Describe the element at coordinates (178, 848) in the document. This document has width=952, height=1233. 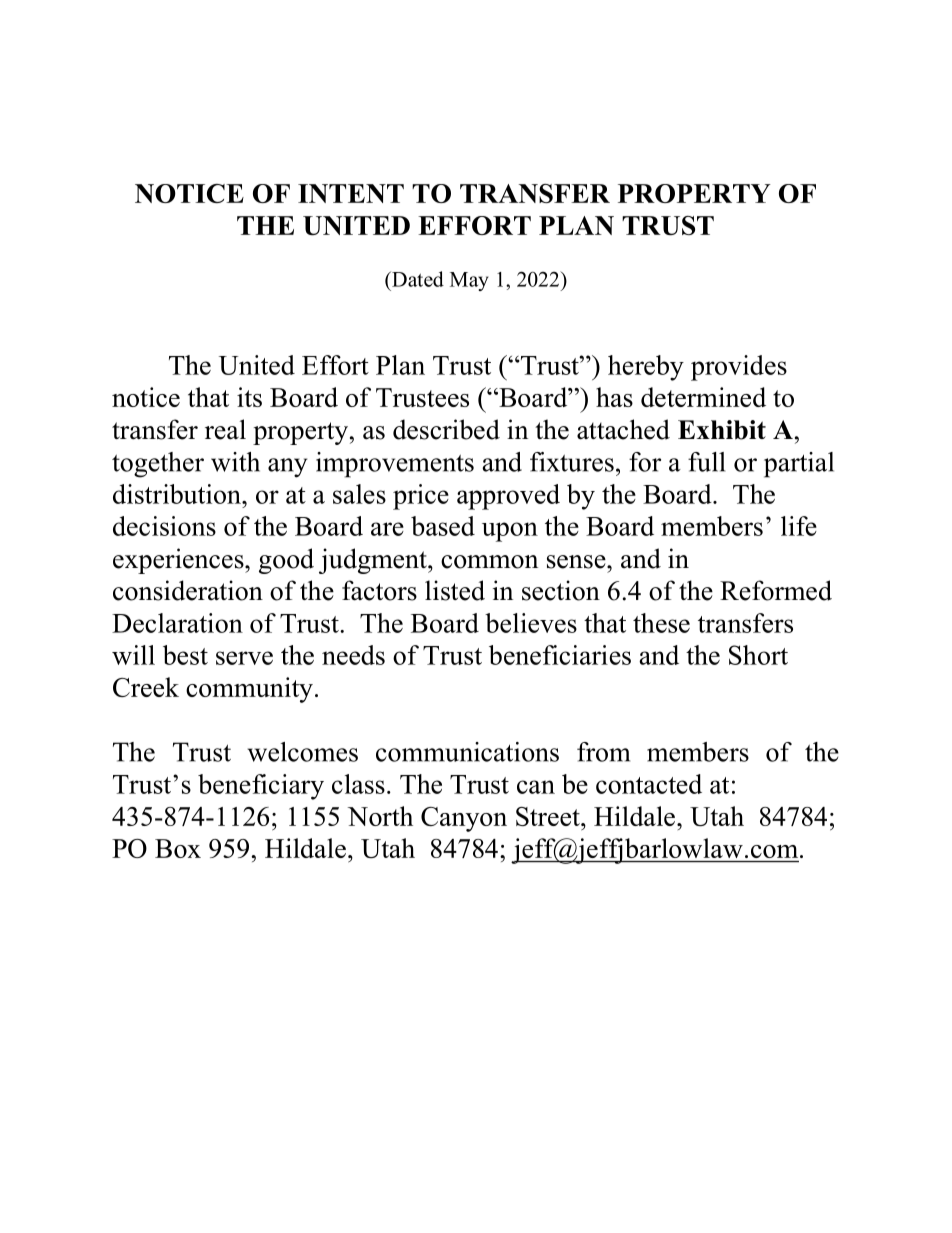
I see `Box` at that location.
